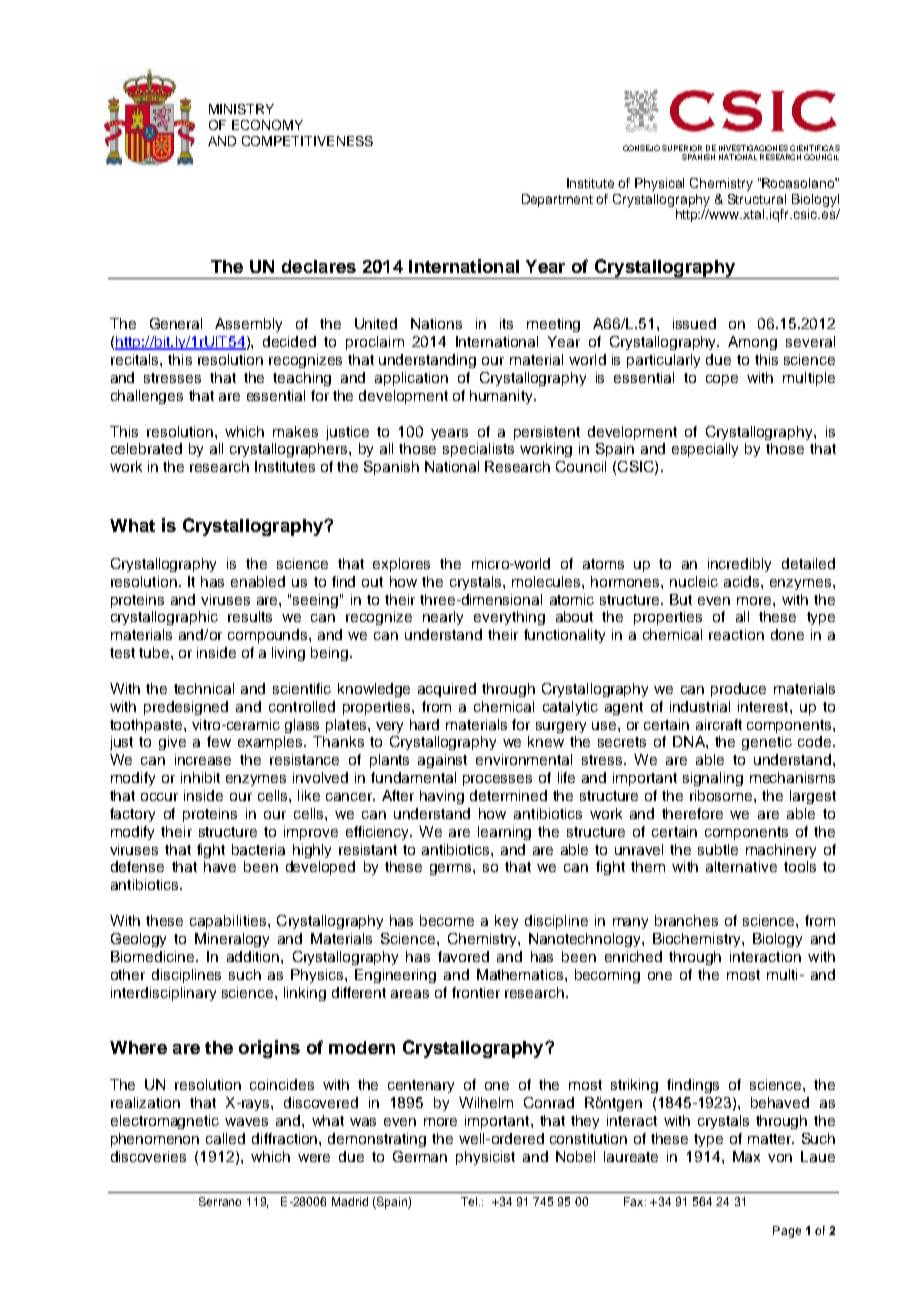 Image resolution: width=924 pixels, height=1308 pixels. What do you see at coordinates (738, 690) in the document?
I see `produce` at bounding box center [738, 690].
